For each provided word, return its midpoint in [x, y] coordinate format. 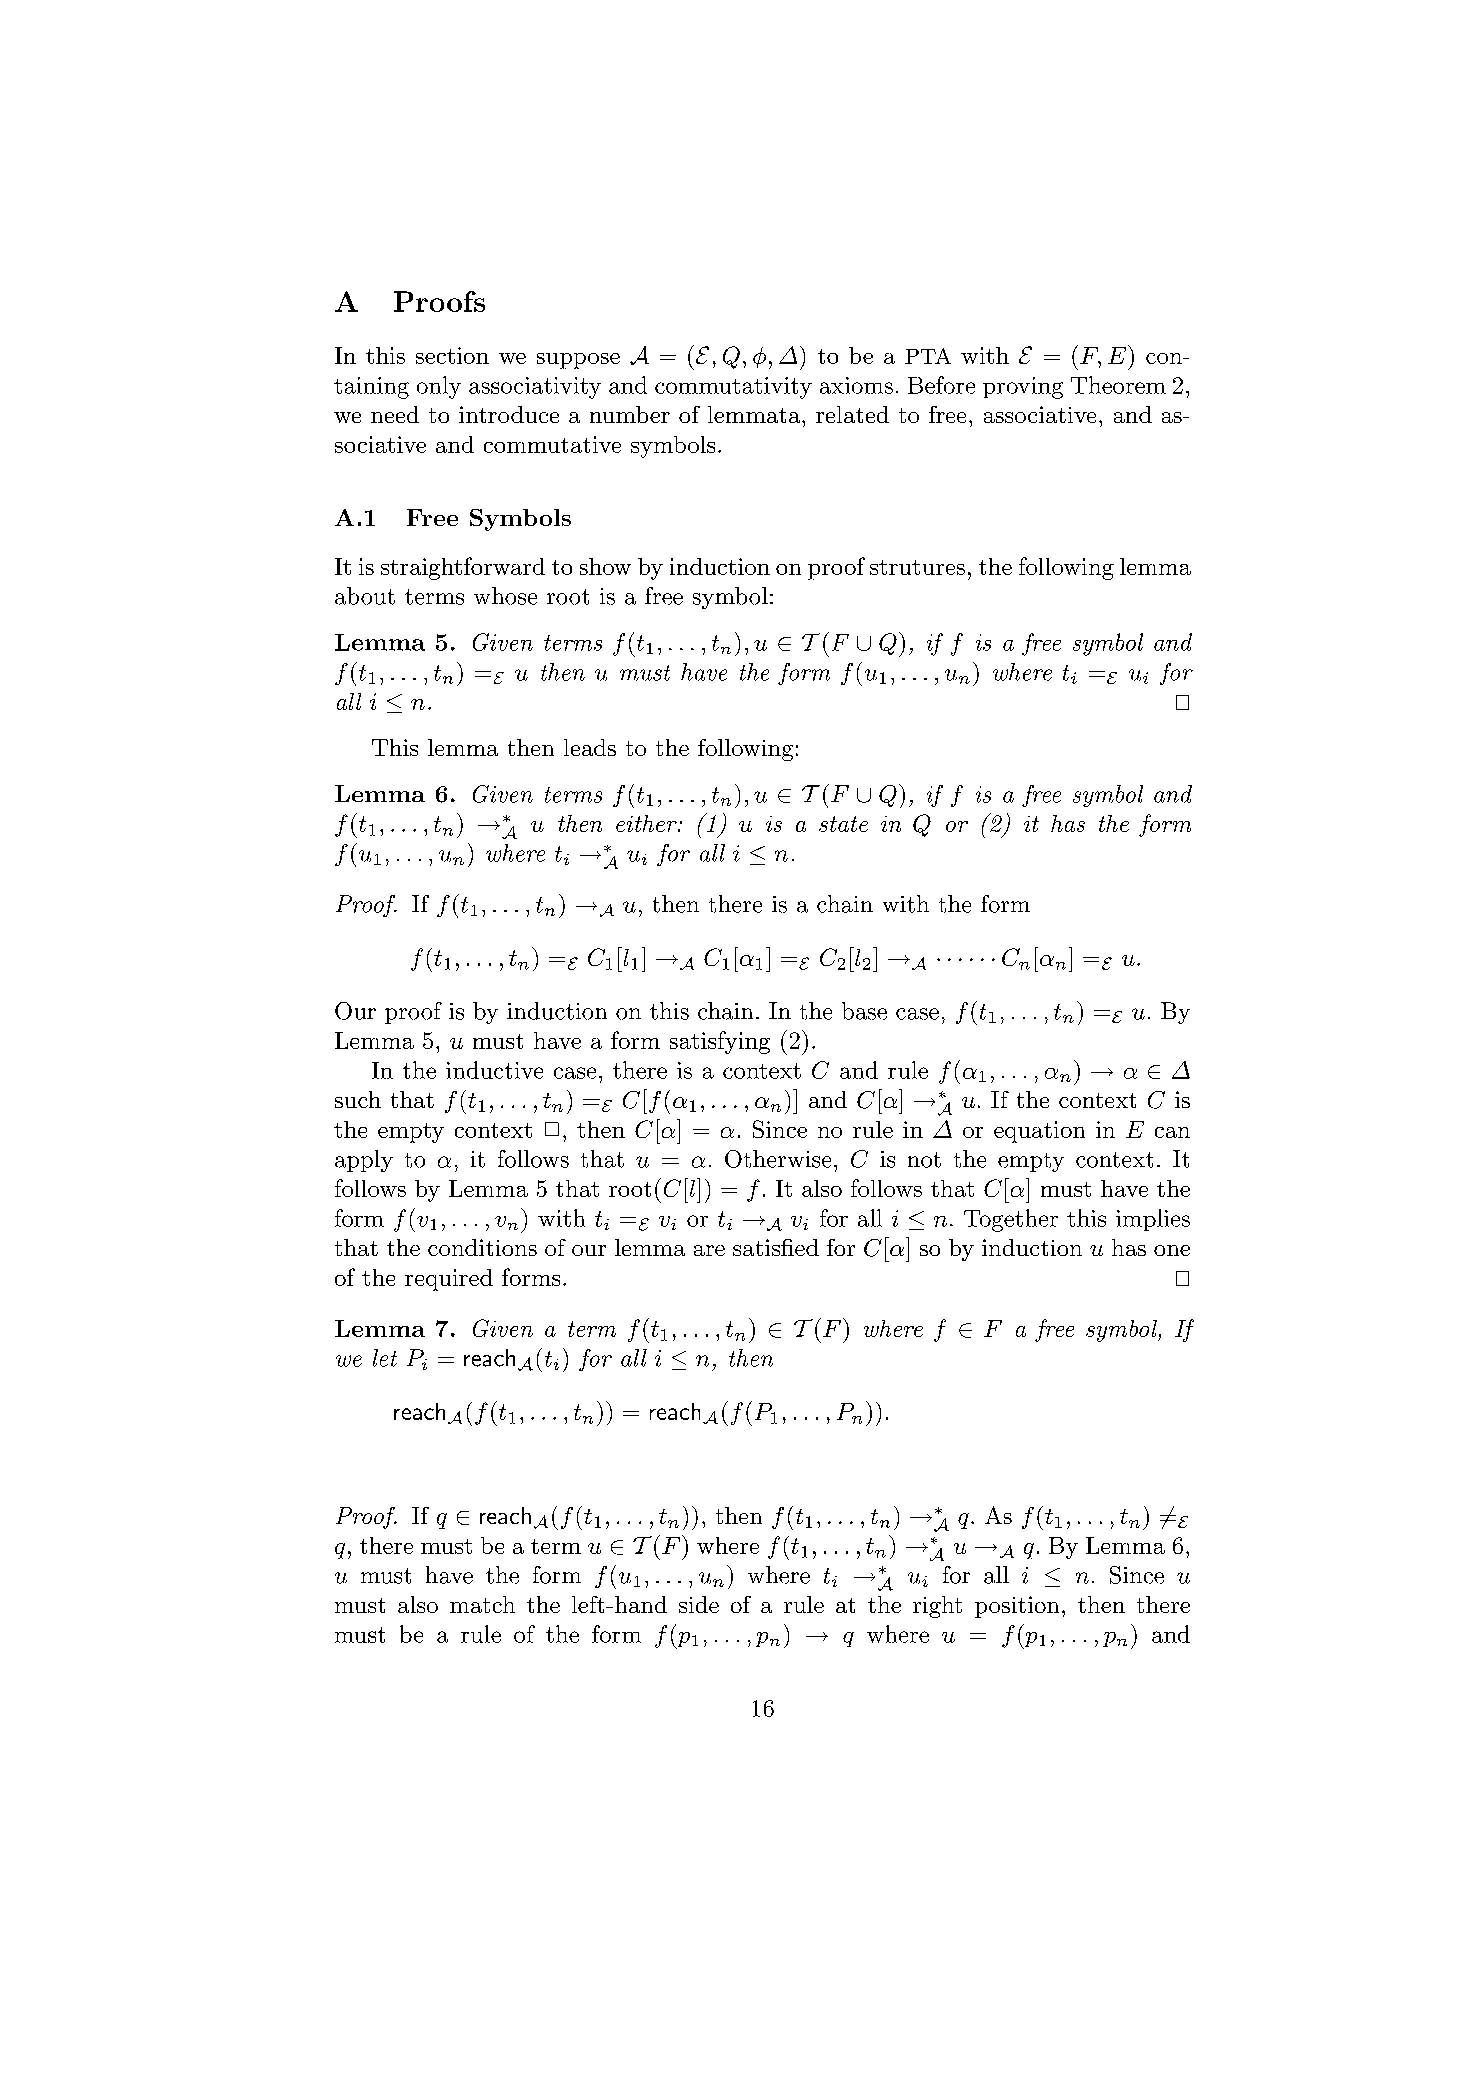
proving [1023, 388]
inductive [494, 1070]
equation [1039, 1132]
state [843, 824]
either [647, 823]
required [449, 1280]
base [864, 1011]
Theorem [1118, 385]
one [1172, 1250]
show [605, 566]
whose [505, 596]
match [482, 1604]
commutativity [733, 388]
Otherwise [778, 1159]
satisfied [776, 1247]
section [452, 355]
